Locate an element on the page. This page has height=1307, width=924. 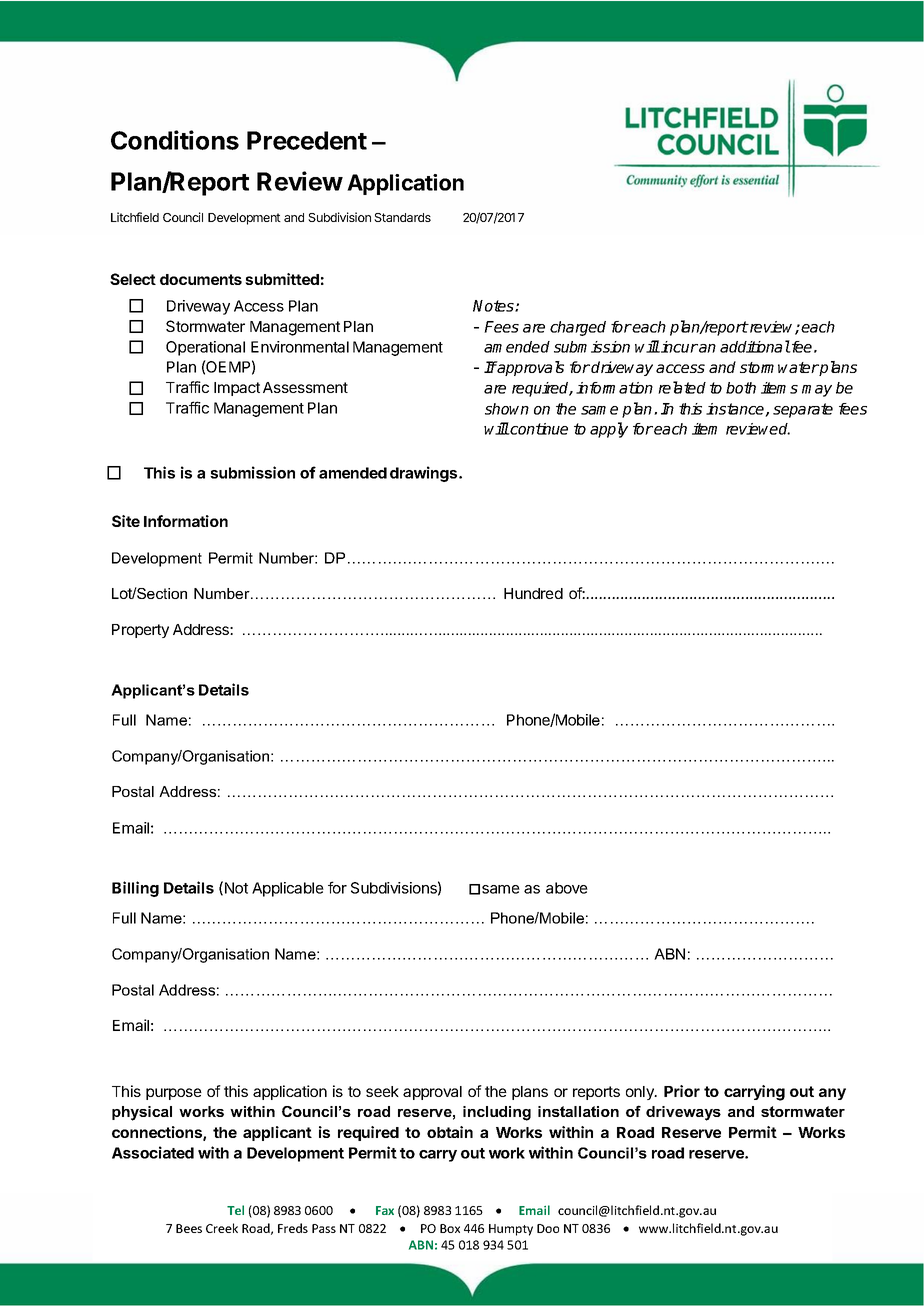
Prior is located at coordinates (682, 1091).
